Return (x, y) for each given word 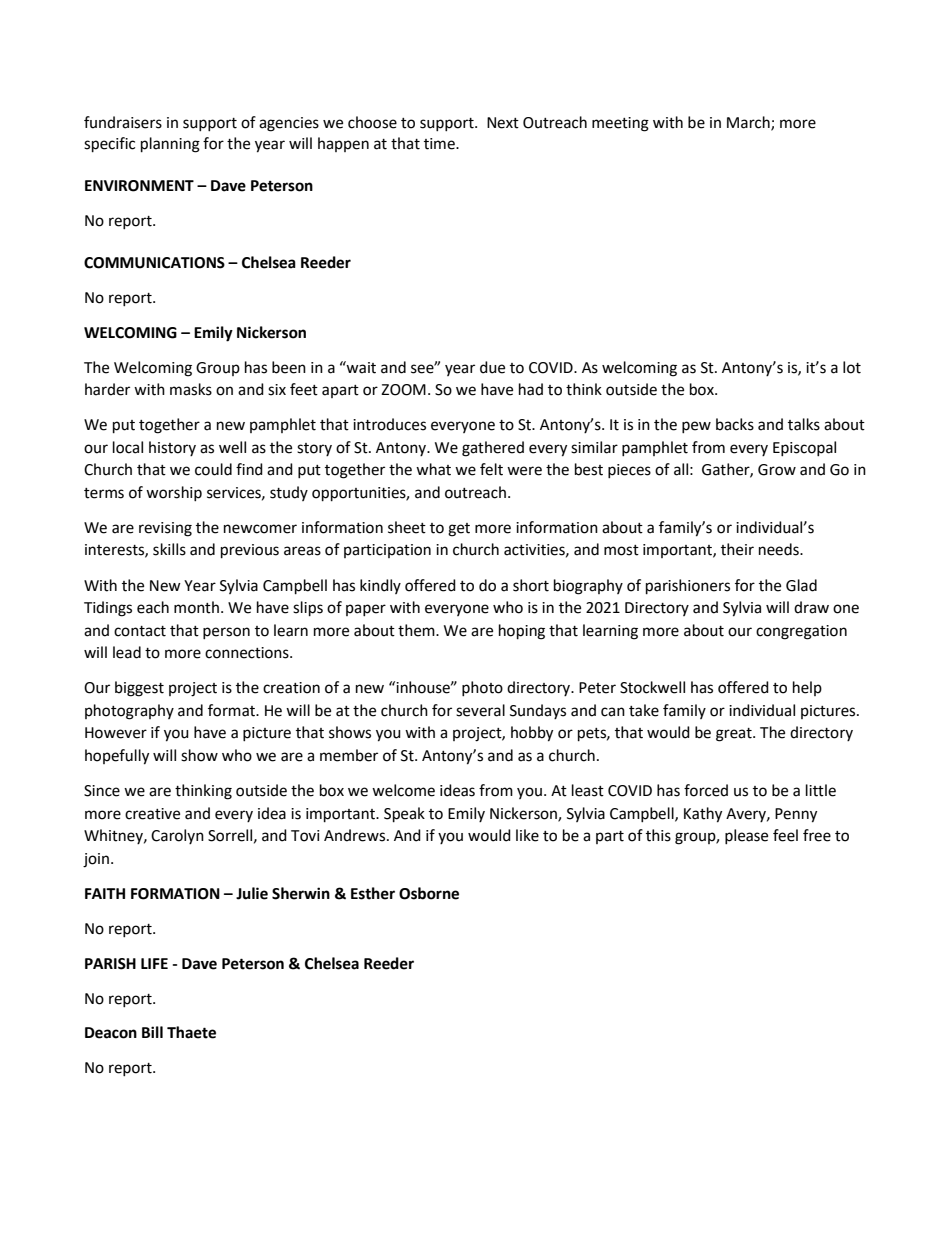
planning (170, 145)
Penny (796, 815)
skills (169, 549)
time (440, 144)
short (531, 585)
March (749, 123)
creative (152, 814)
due (492, 367)
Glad (801, 585)
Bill (152, 1032)
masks (191, 389)
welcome (403, 790)
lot (852, 367)
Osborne (429, 893)
